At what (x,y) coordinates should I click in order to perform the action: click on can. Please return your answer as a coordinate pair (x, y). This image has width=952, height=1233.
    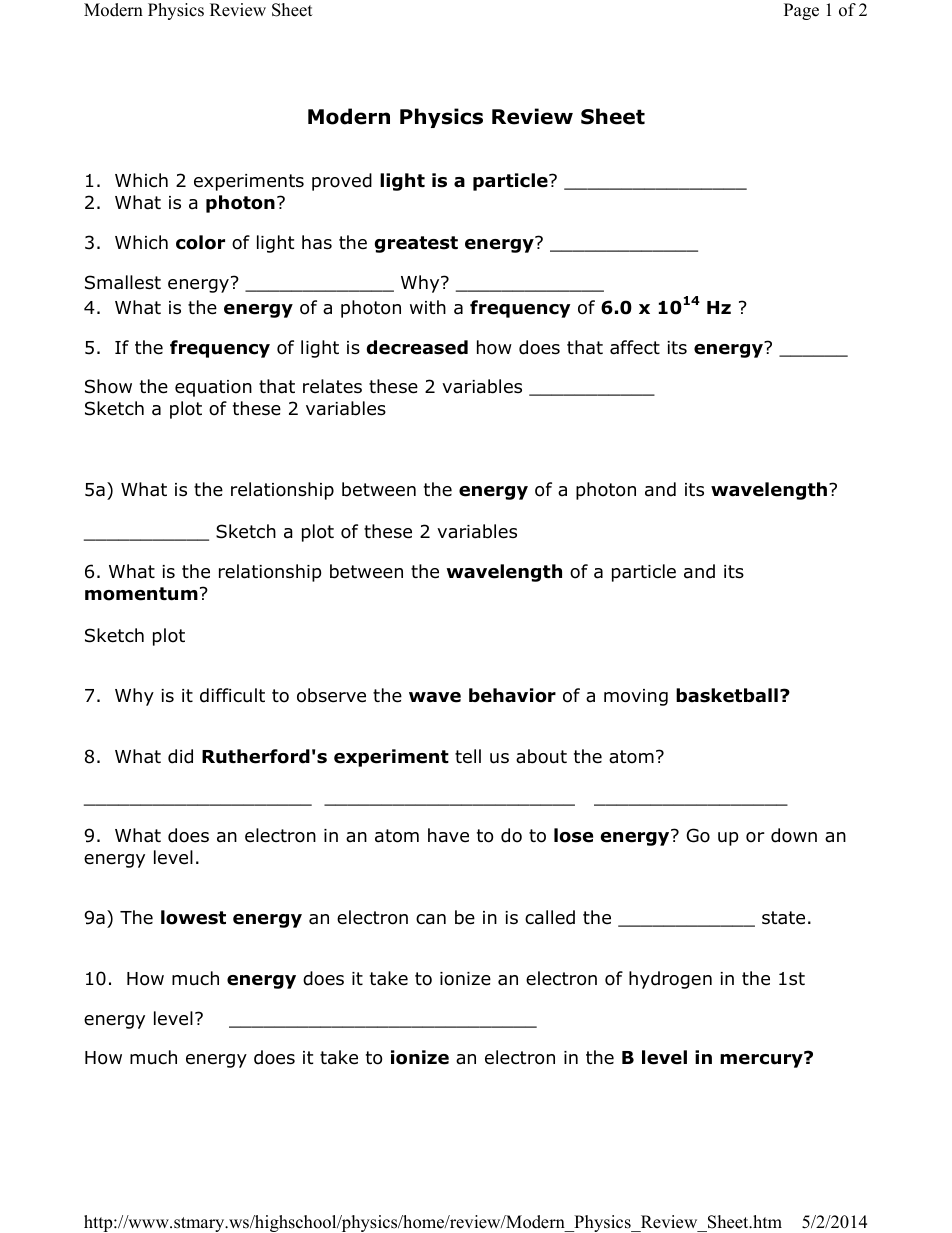
    Looking at the image, I should click on (431, 919).
